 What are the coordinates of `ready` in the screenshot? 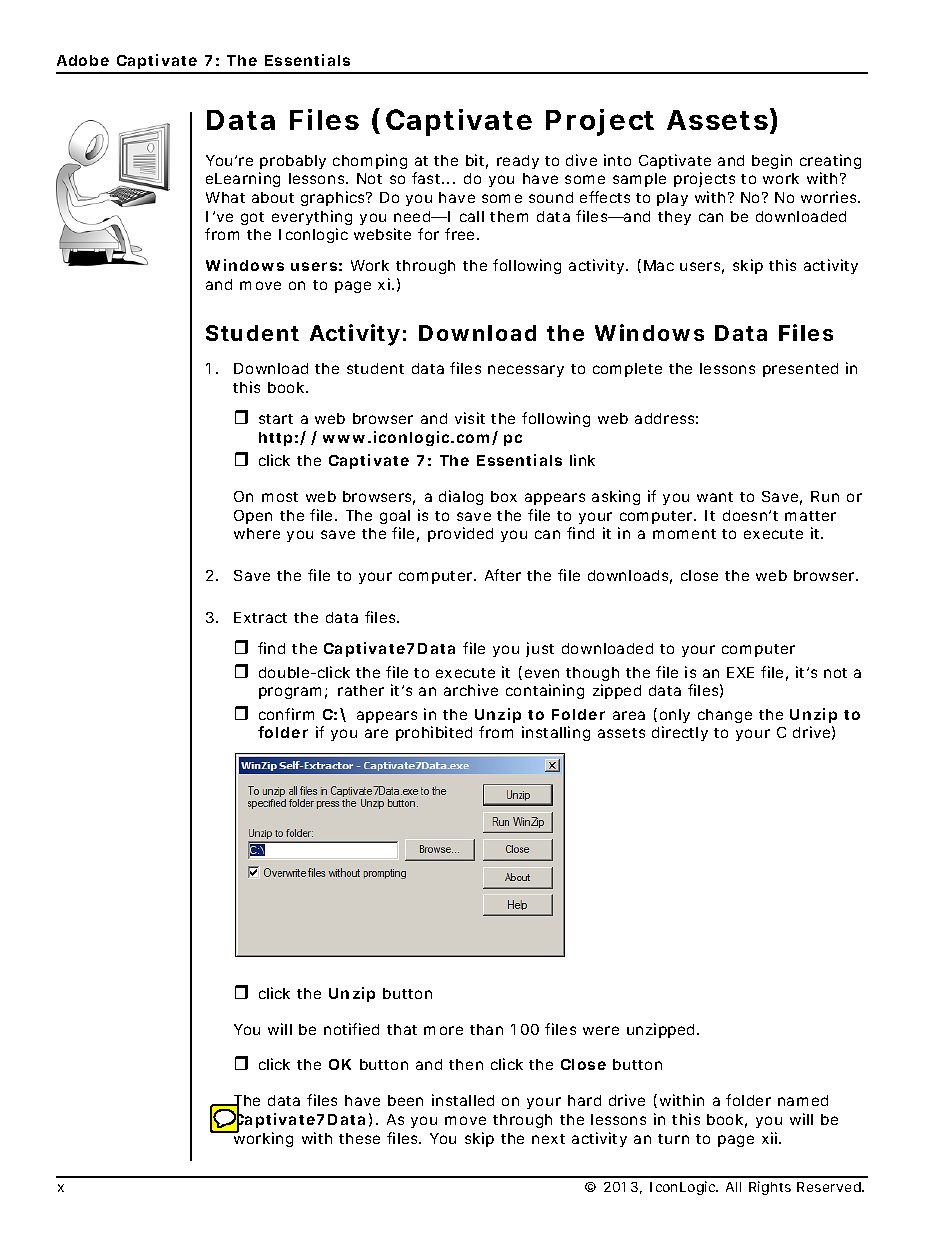 It's located at (518, 162).
